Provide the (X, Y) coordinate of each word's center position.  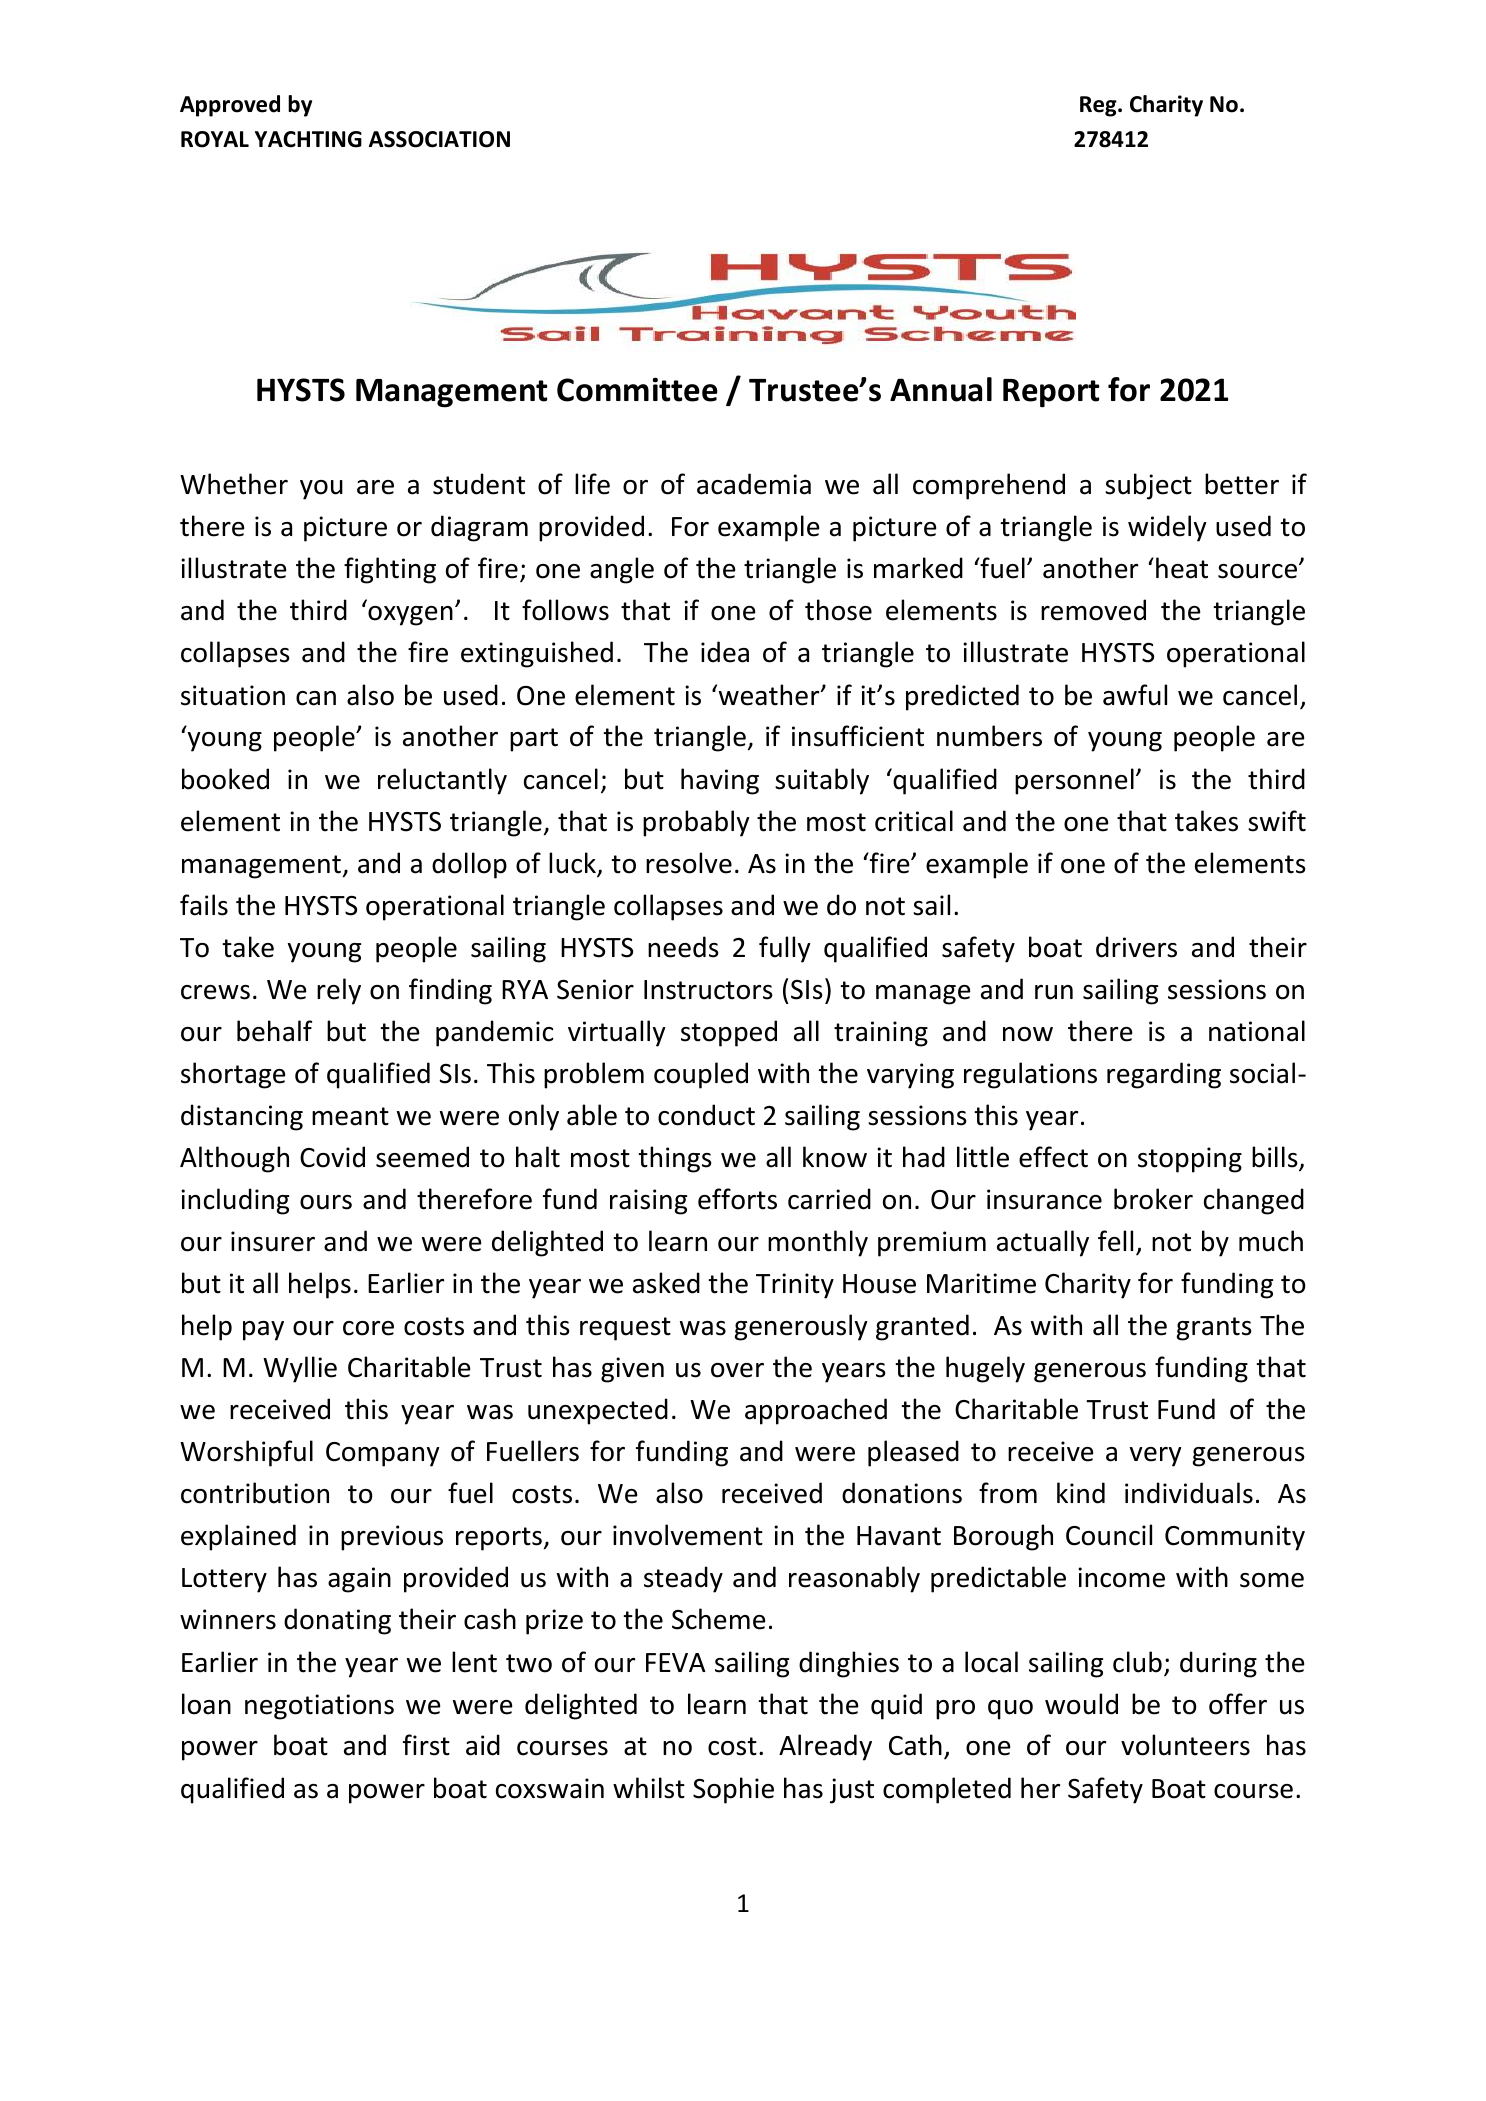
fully (785, 949)
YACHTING (308, 139)
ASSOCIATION (439, 139)
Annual (941, 389)
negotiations (319, 1707)
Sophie (733, 1790)
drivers (1136, 947)
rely (339, 991)
